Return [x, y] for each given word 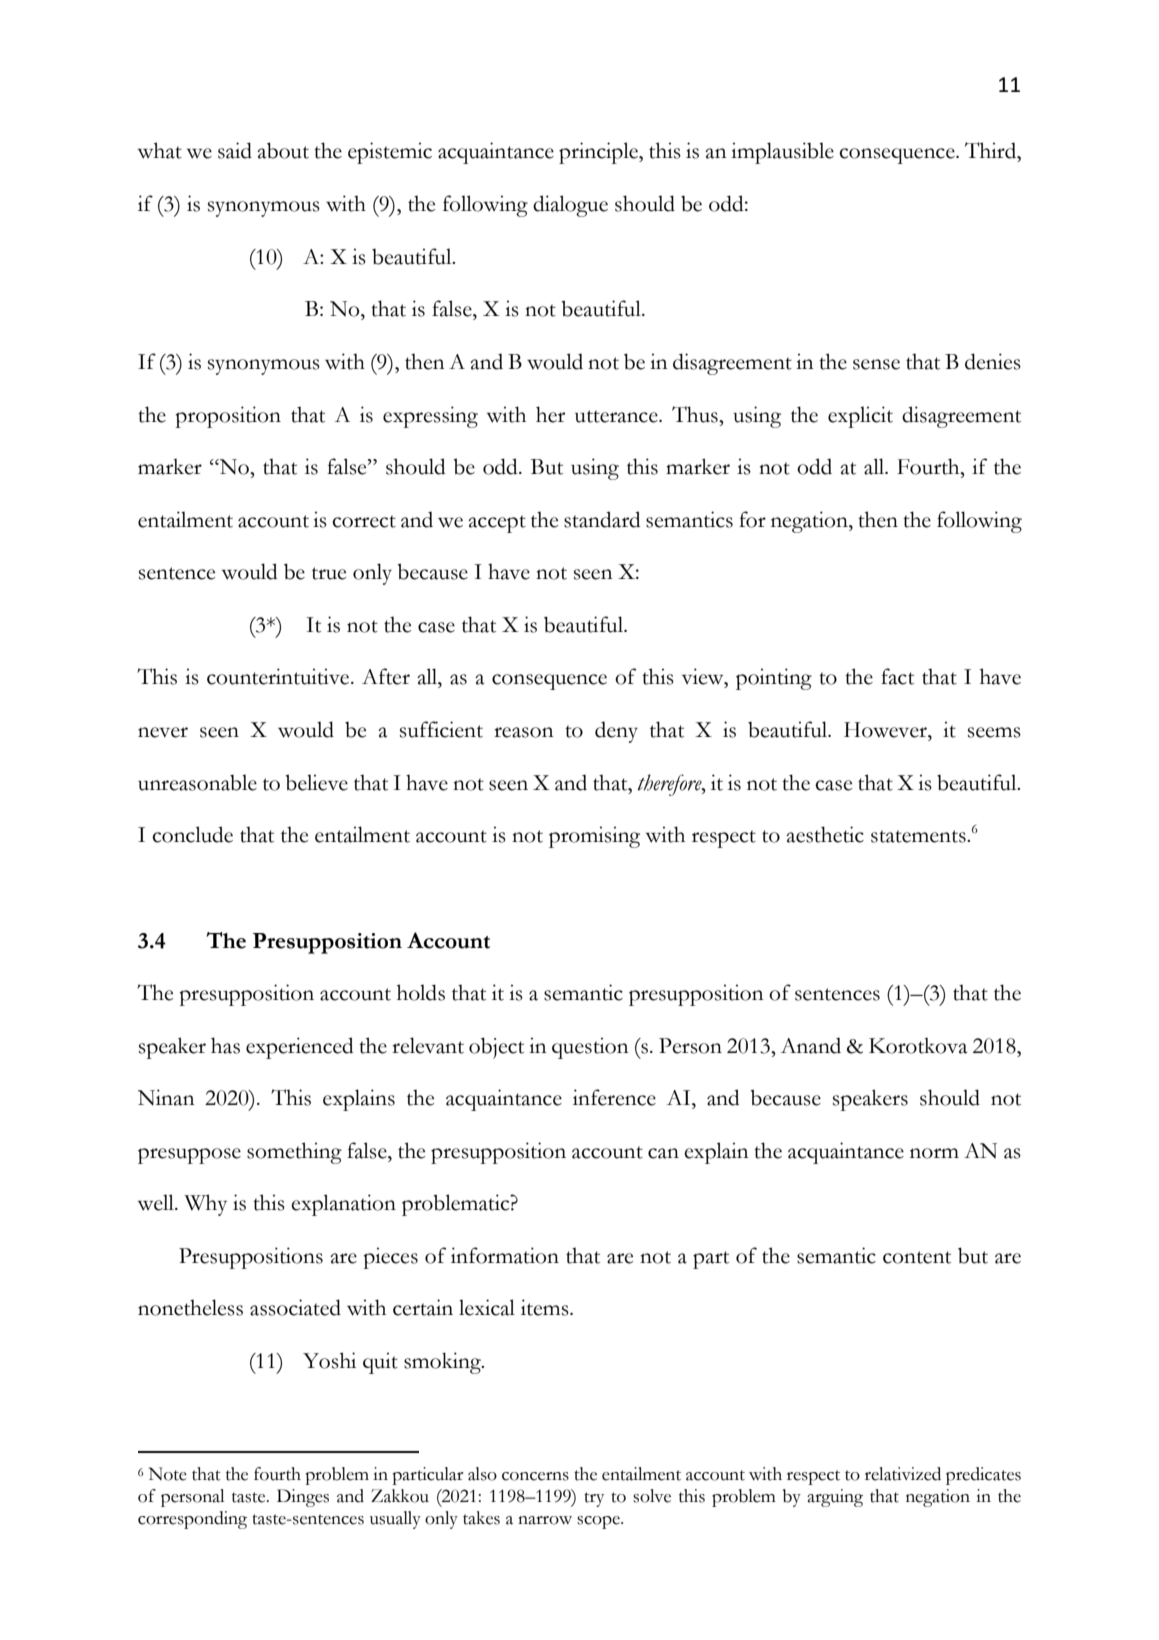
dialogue [570, 206]
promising [594, 837]
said [235, 150]
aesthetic [825, 834]
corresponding [192, 1520]
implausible [782, 153]
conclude [192, 834]
